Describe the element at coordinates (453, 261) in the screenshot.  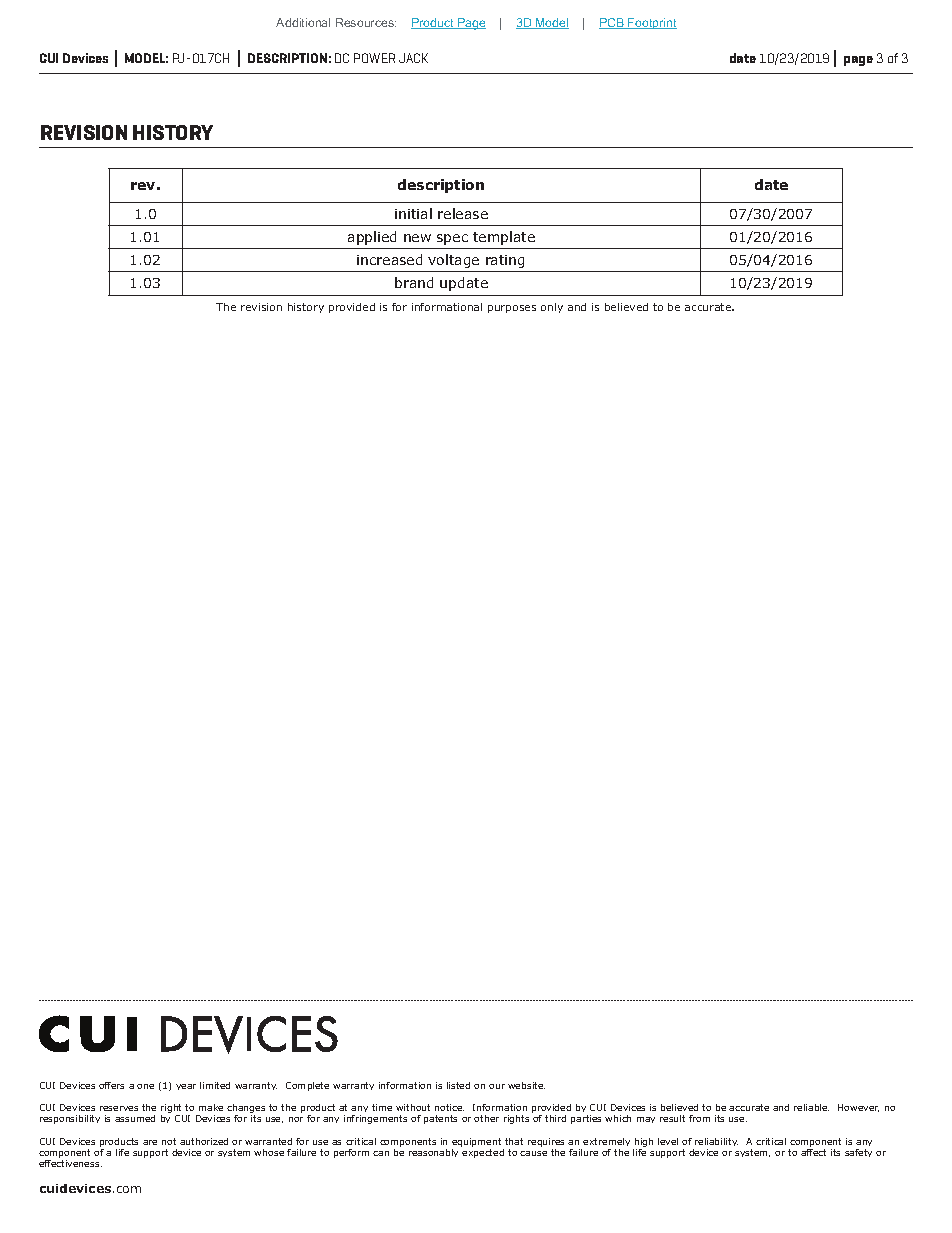
I see `voltage` at that location.
